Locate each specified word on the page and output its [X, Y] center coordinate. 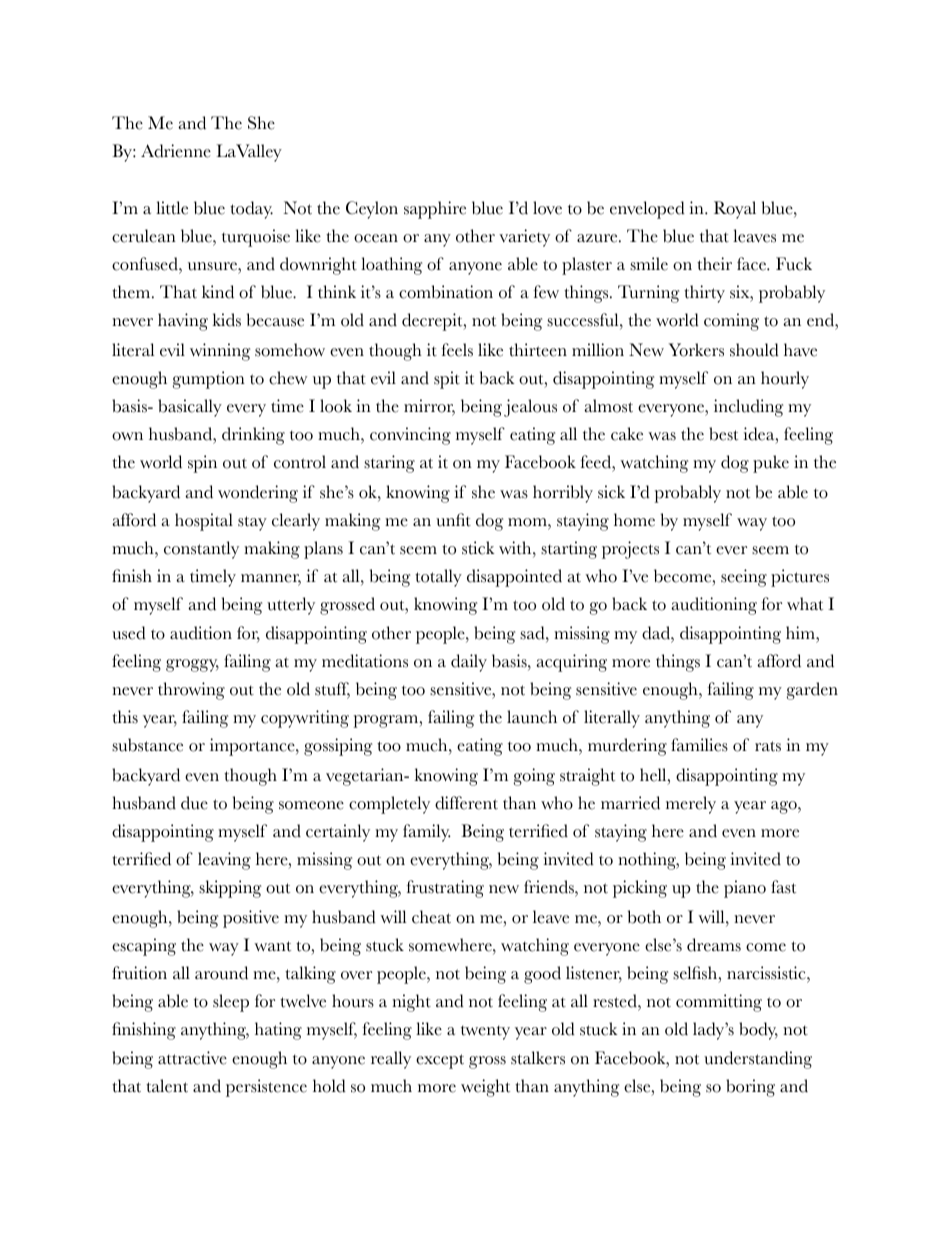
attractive [192, 1058]
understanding [758, 1060]
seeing [744, 578]
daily [469, 663]
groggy [192, 665]
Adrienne [176, 151]
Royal [735, 210]
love [547, 208]
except [440, 1061]
